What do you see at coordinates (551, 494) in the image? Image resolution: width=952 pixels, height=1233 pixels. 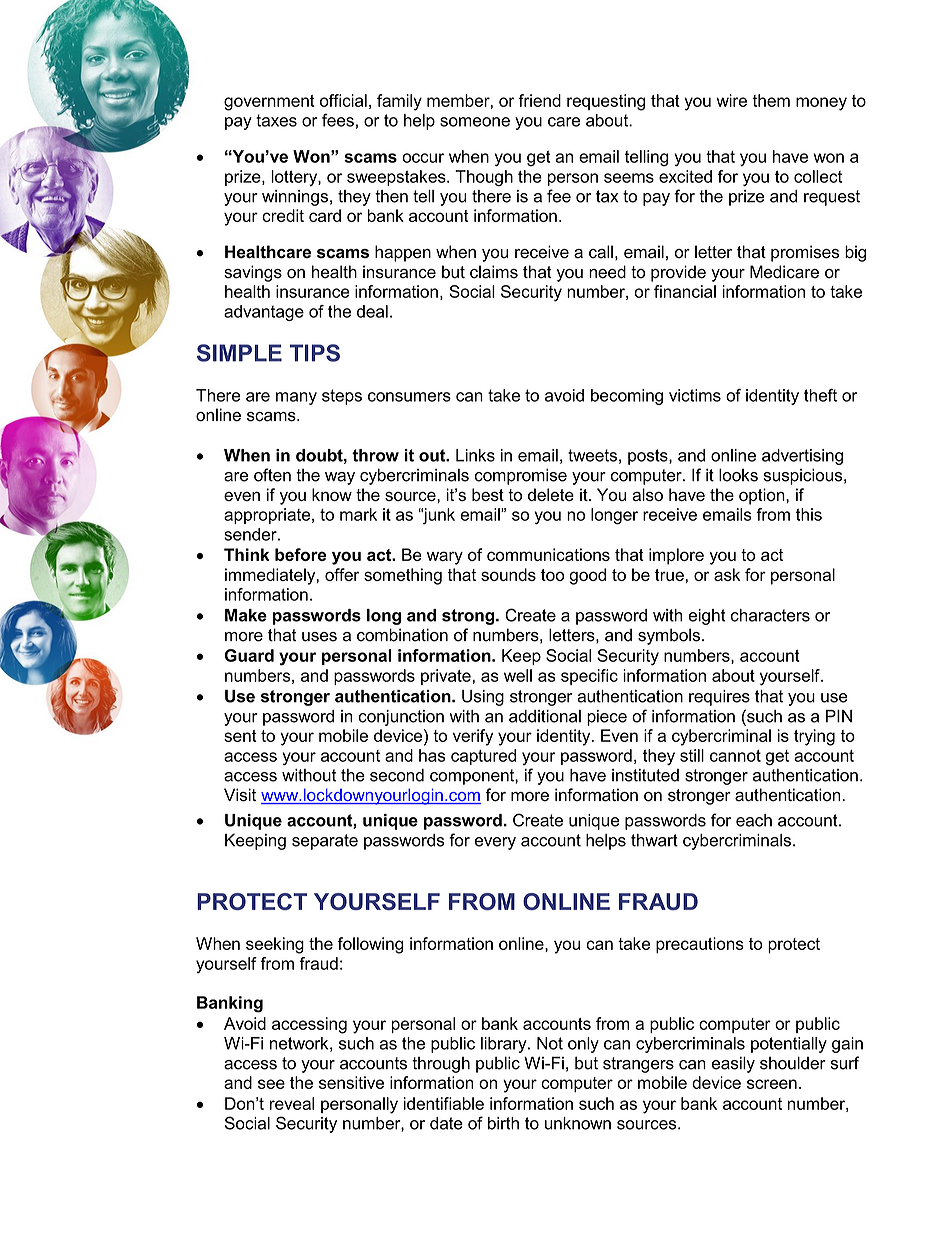 I see `delete` at bounding box center [551, 494].
